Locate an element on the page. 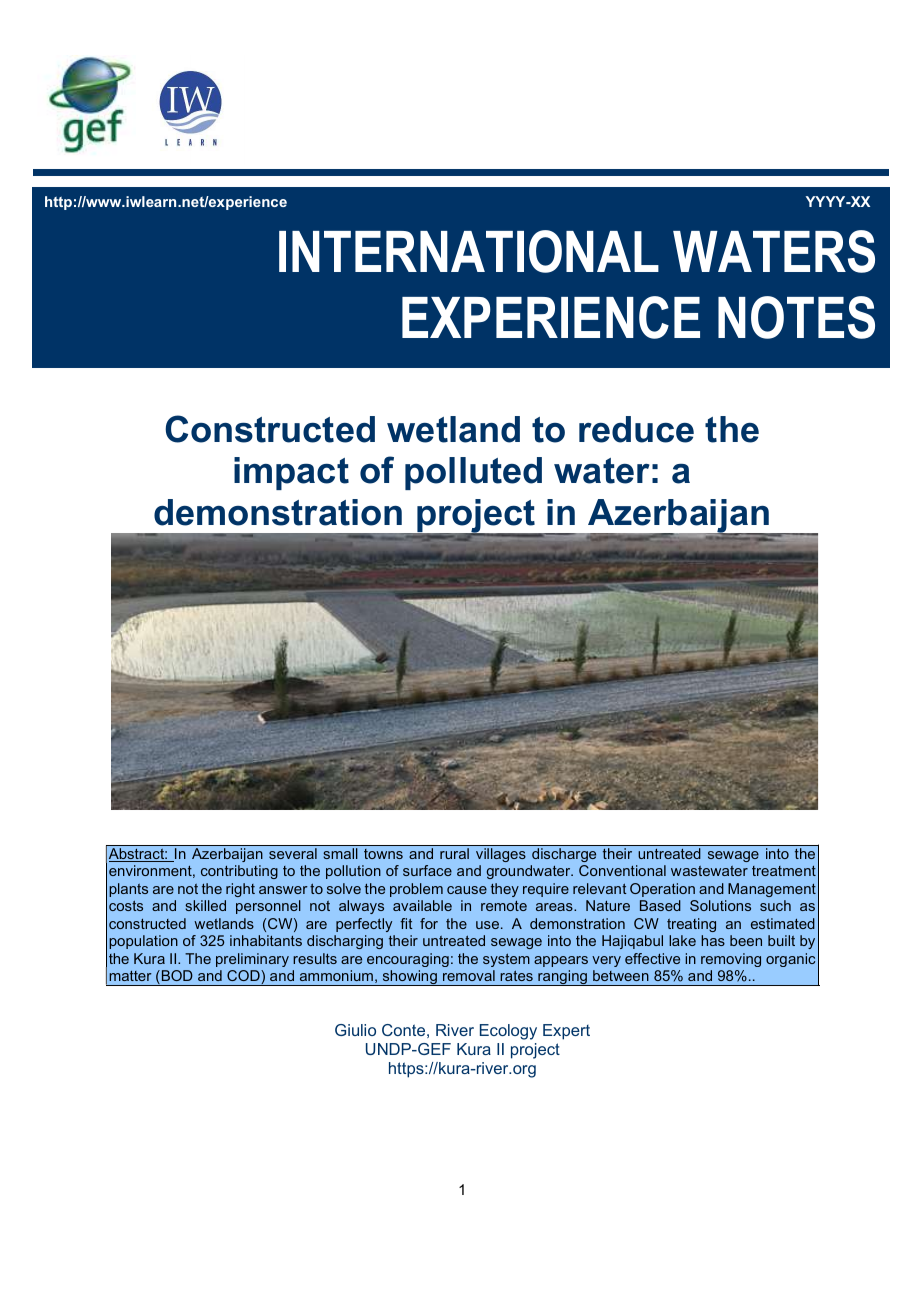 Image resolution: width=924 pixels, height=1308 pixels. cause is located at coordinates (467, 890).
